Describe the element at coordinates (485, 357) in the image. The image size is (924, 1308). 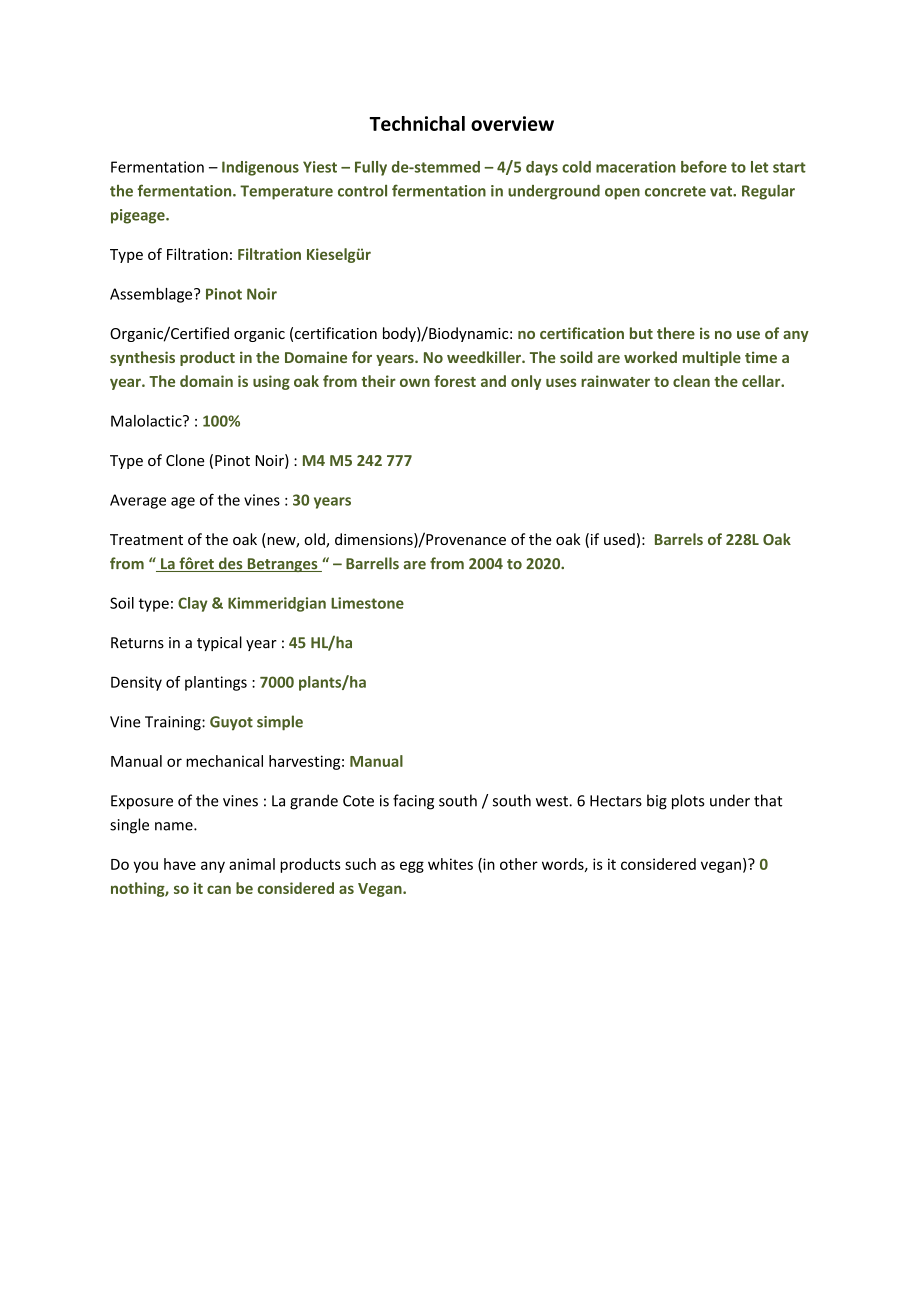
I see `weedkiller` at that location.
